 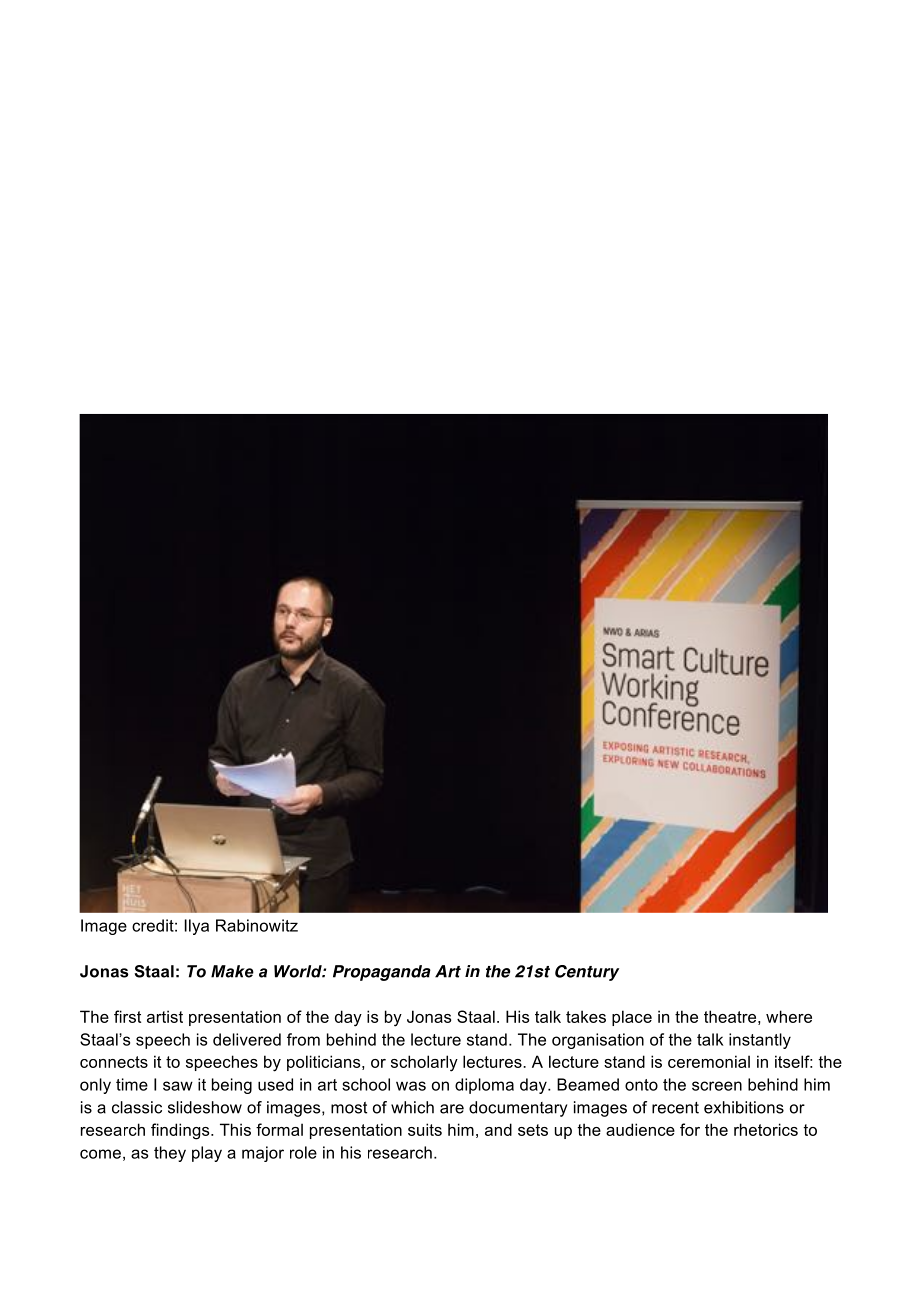 What do you see at coordinates (197, 927) in the screenshot?
I see `Ilya` at bounding box center [197, 927].
